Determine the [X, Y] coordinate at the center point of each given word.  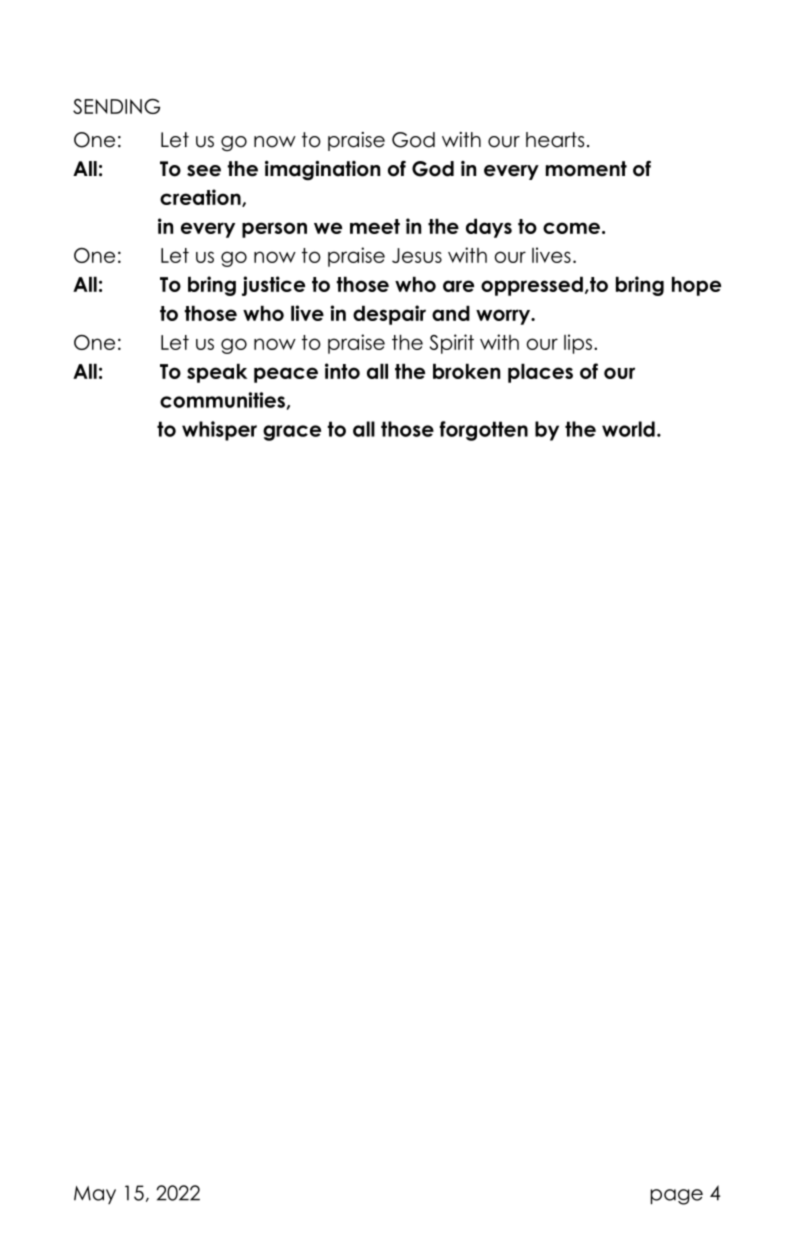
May [95, 1195]
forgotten [484, 431]
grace [292, 433]
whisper [219, 431]
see [204, 171]
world [628, 429]
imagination [322, 170]
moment [586, 169]
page [677, 1197]
